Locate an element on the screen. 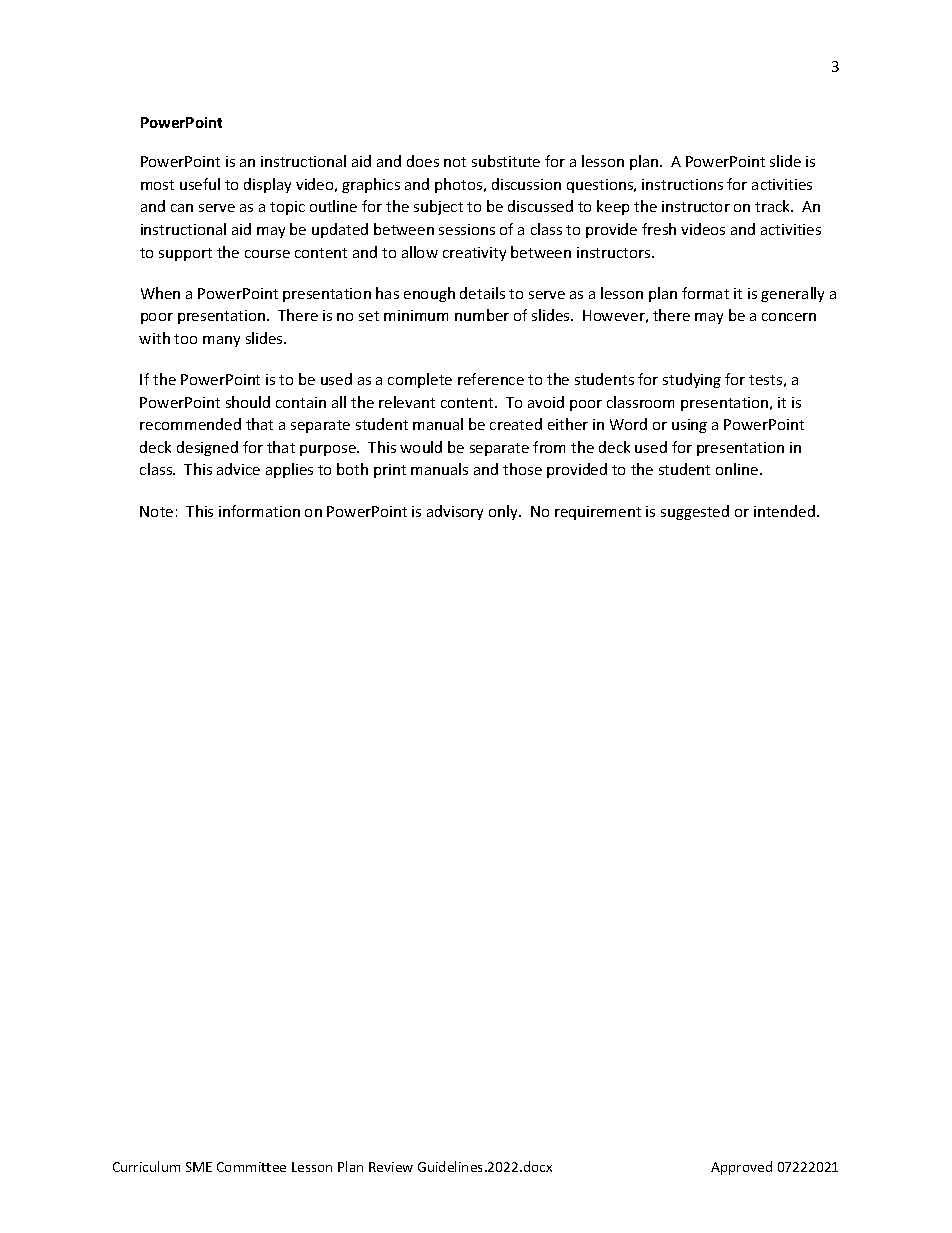 The image size is (952, 1233). Approved is located at coordinates (741, 1168).
